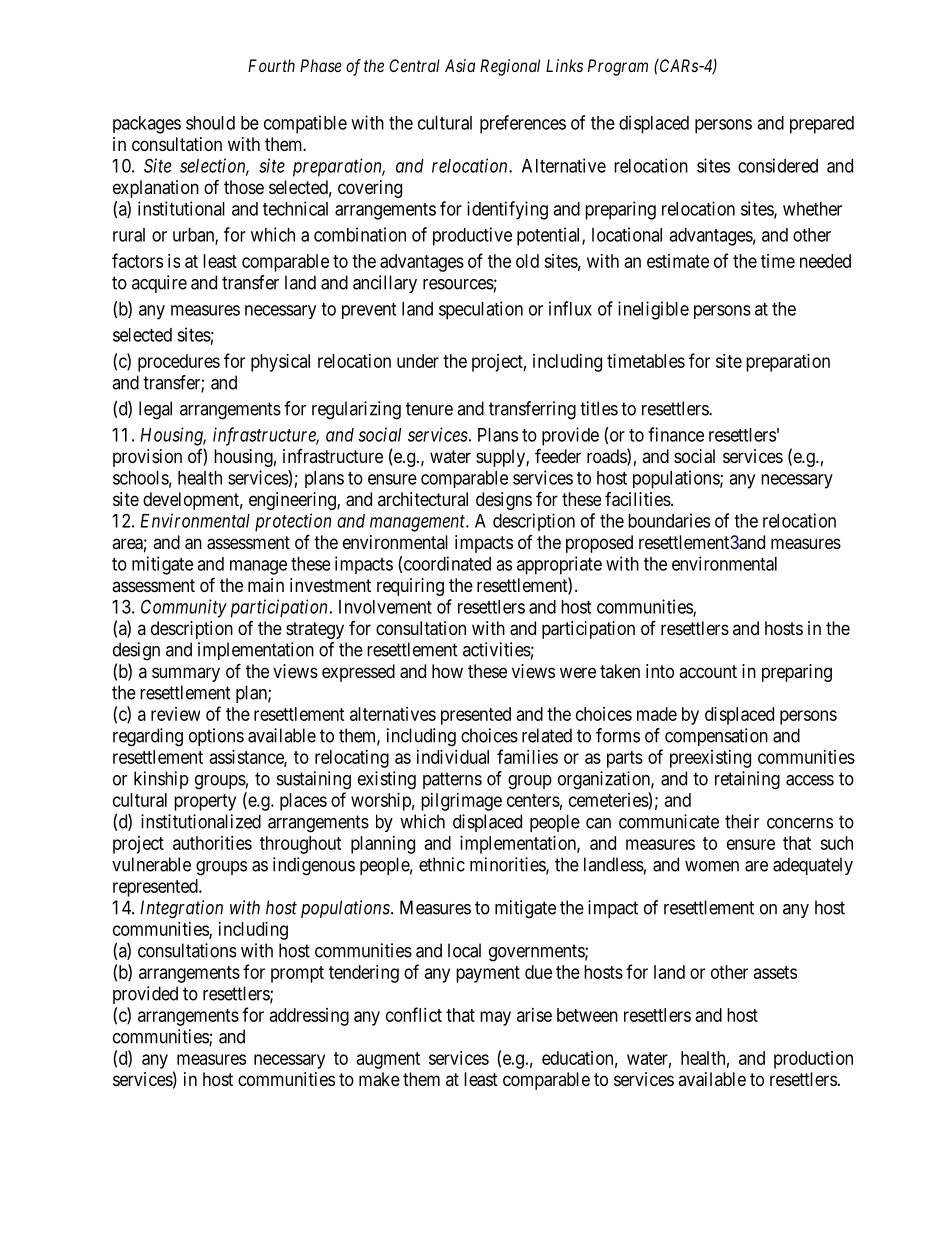  Describe the element at coordinates (159, 284) in the screenshot. I see `acquire` at that location.
